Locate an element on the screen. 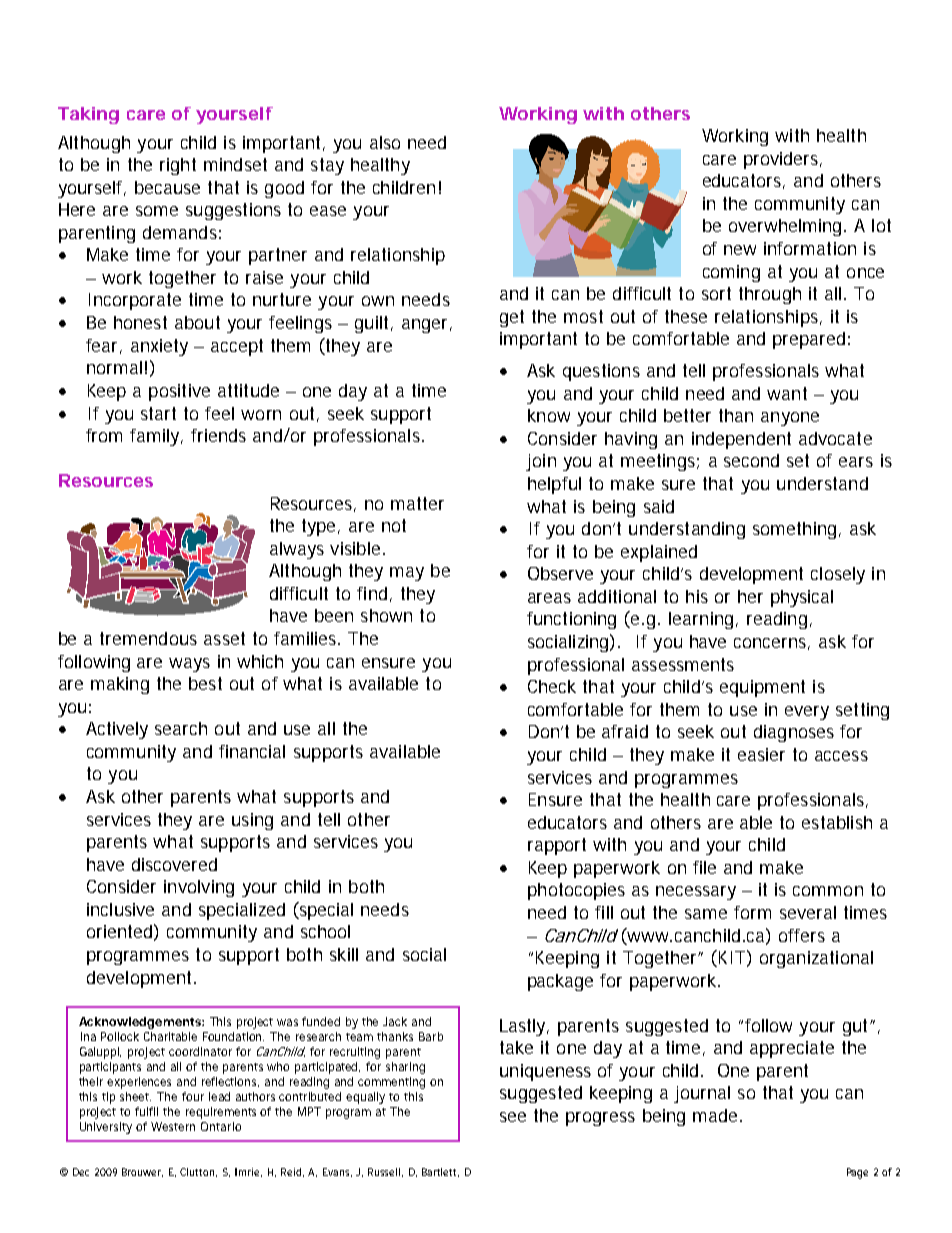  also is located at coordinates (385, 142).
